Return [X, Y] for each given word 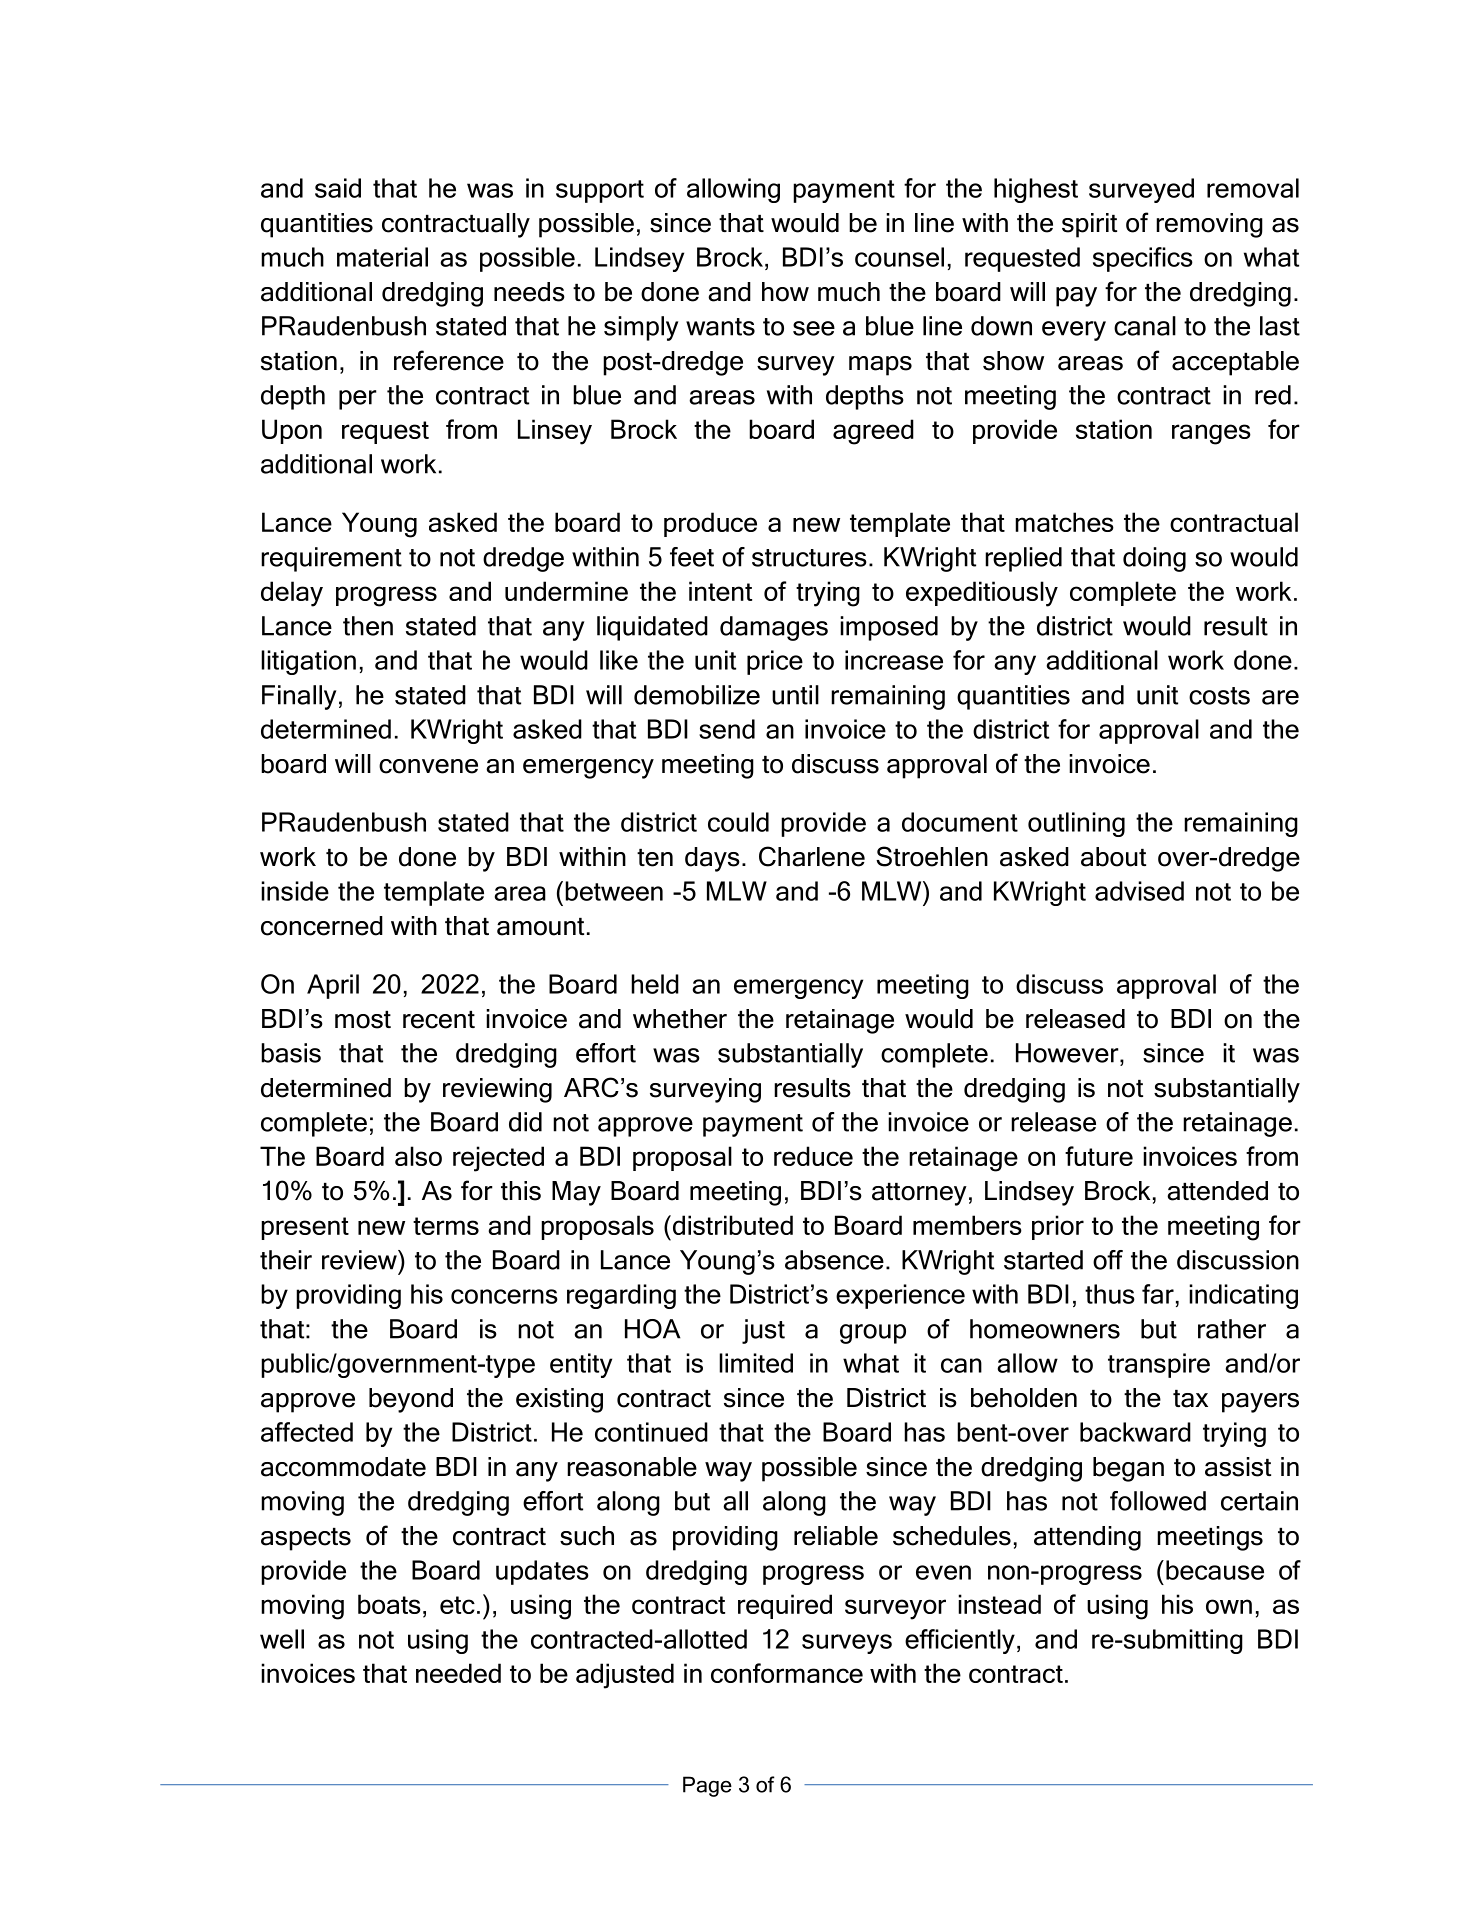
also [418, 1156]
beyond [411, 1400]
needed [458, 1673]
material [382, 257]
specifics [1143, 259]
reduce [813, 1156]
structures [809, 558]
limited [756, 1363]
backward [1135, 1432]
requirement [331, 559]
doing [1154, 559]
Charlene [812, 856]
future [1099, 1156]
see [814, 328]
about [1113, 857]
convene [428, 766]
